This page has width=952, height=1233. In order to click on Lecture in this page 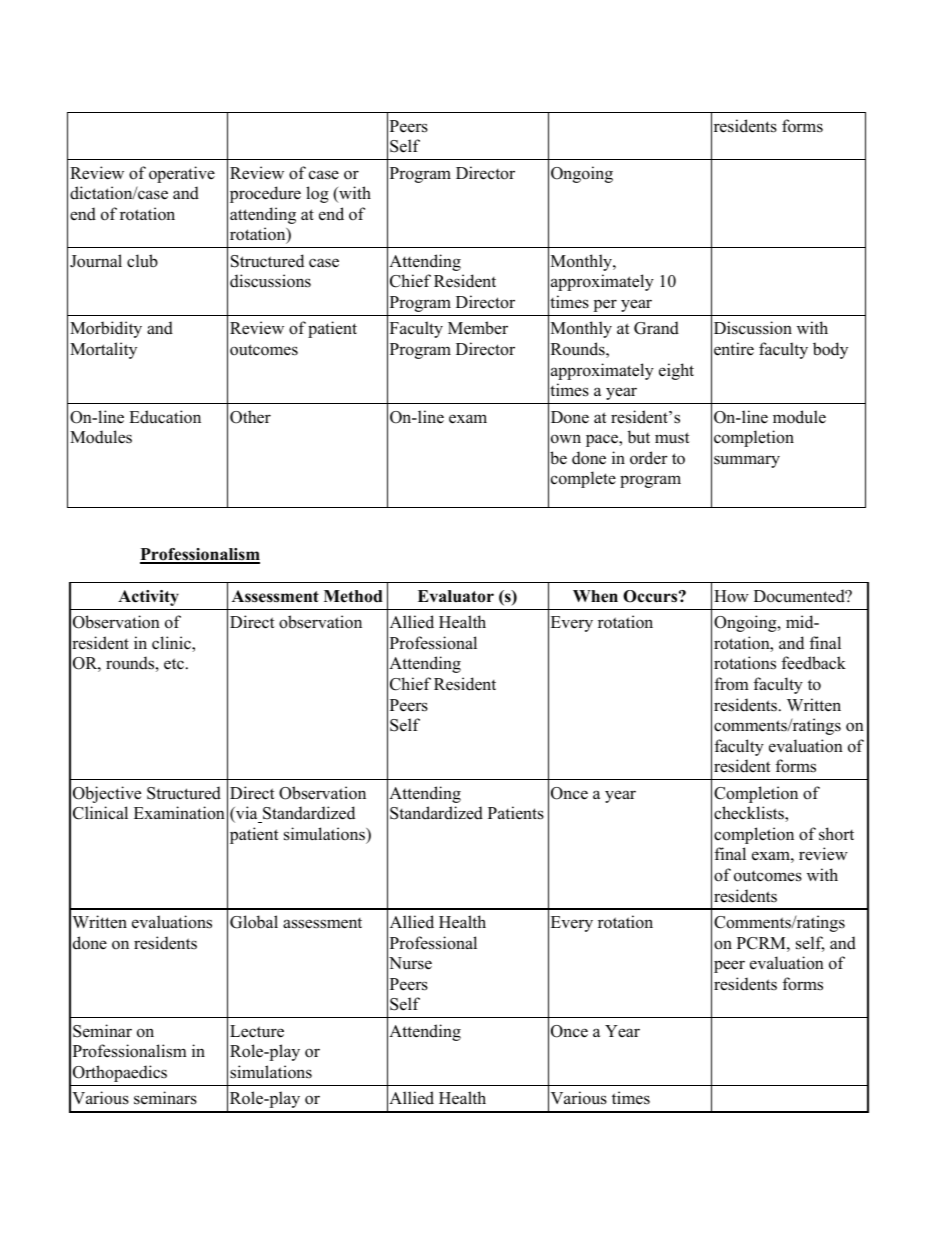, I will do `click(257, 1031)`.
